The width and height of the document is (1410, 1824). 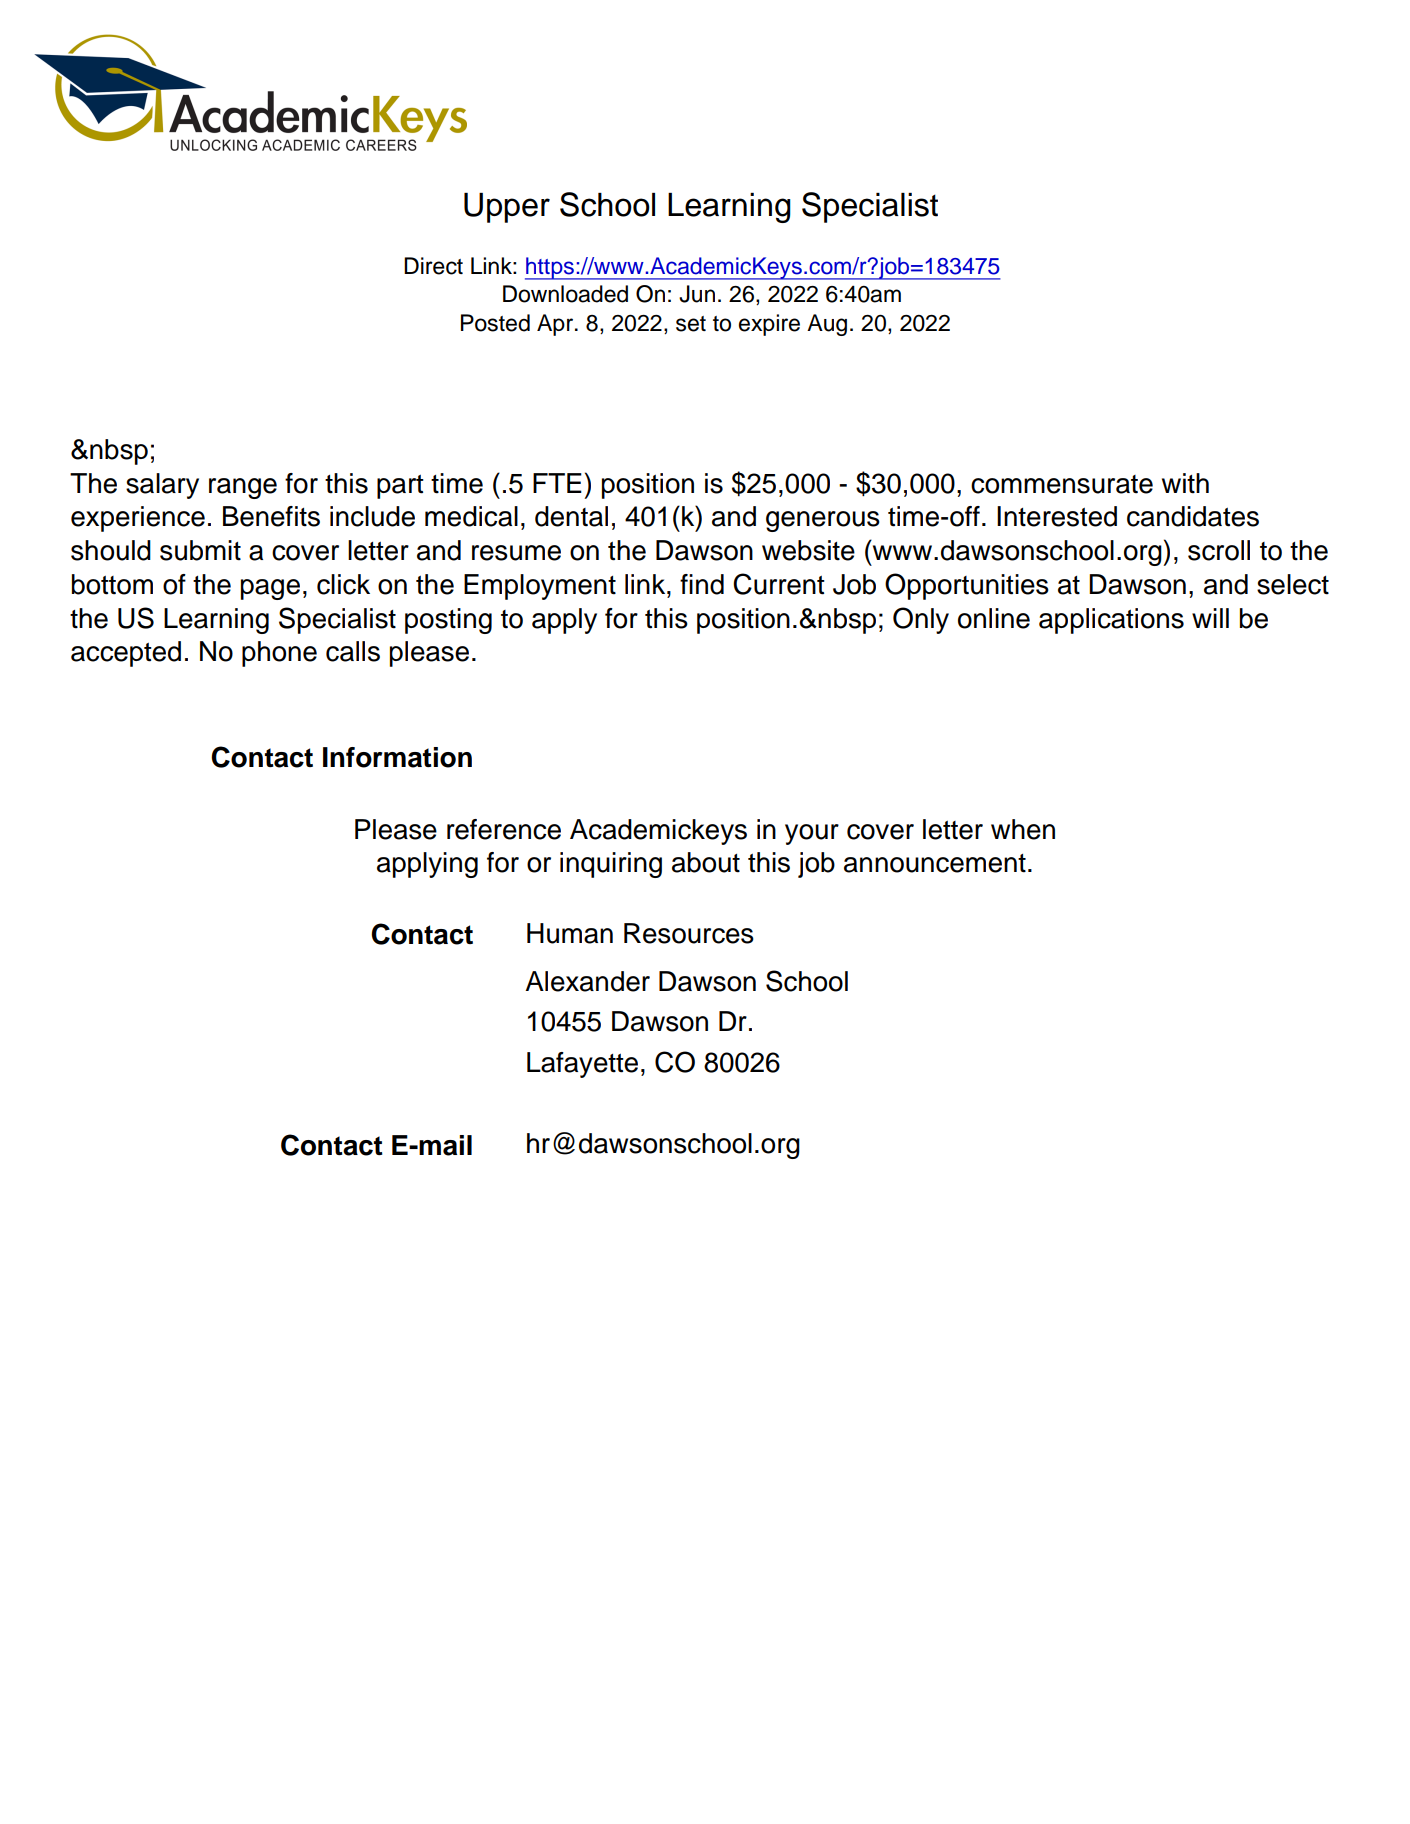 What do you see at coordinates (557, 483) in the document?
I see `FTE` at bounding box center [557, 483].
